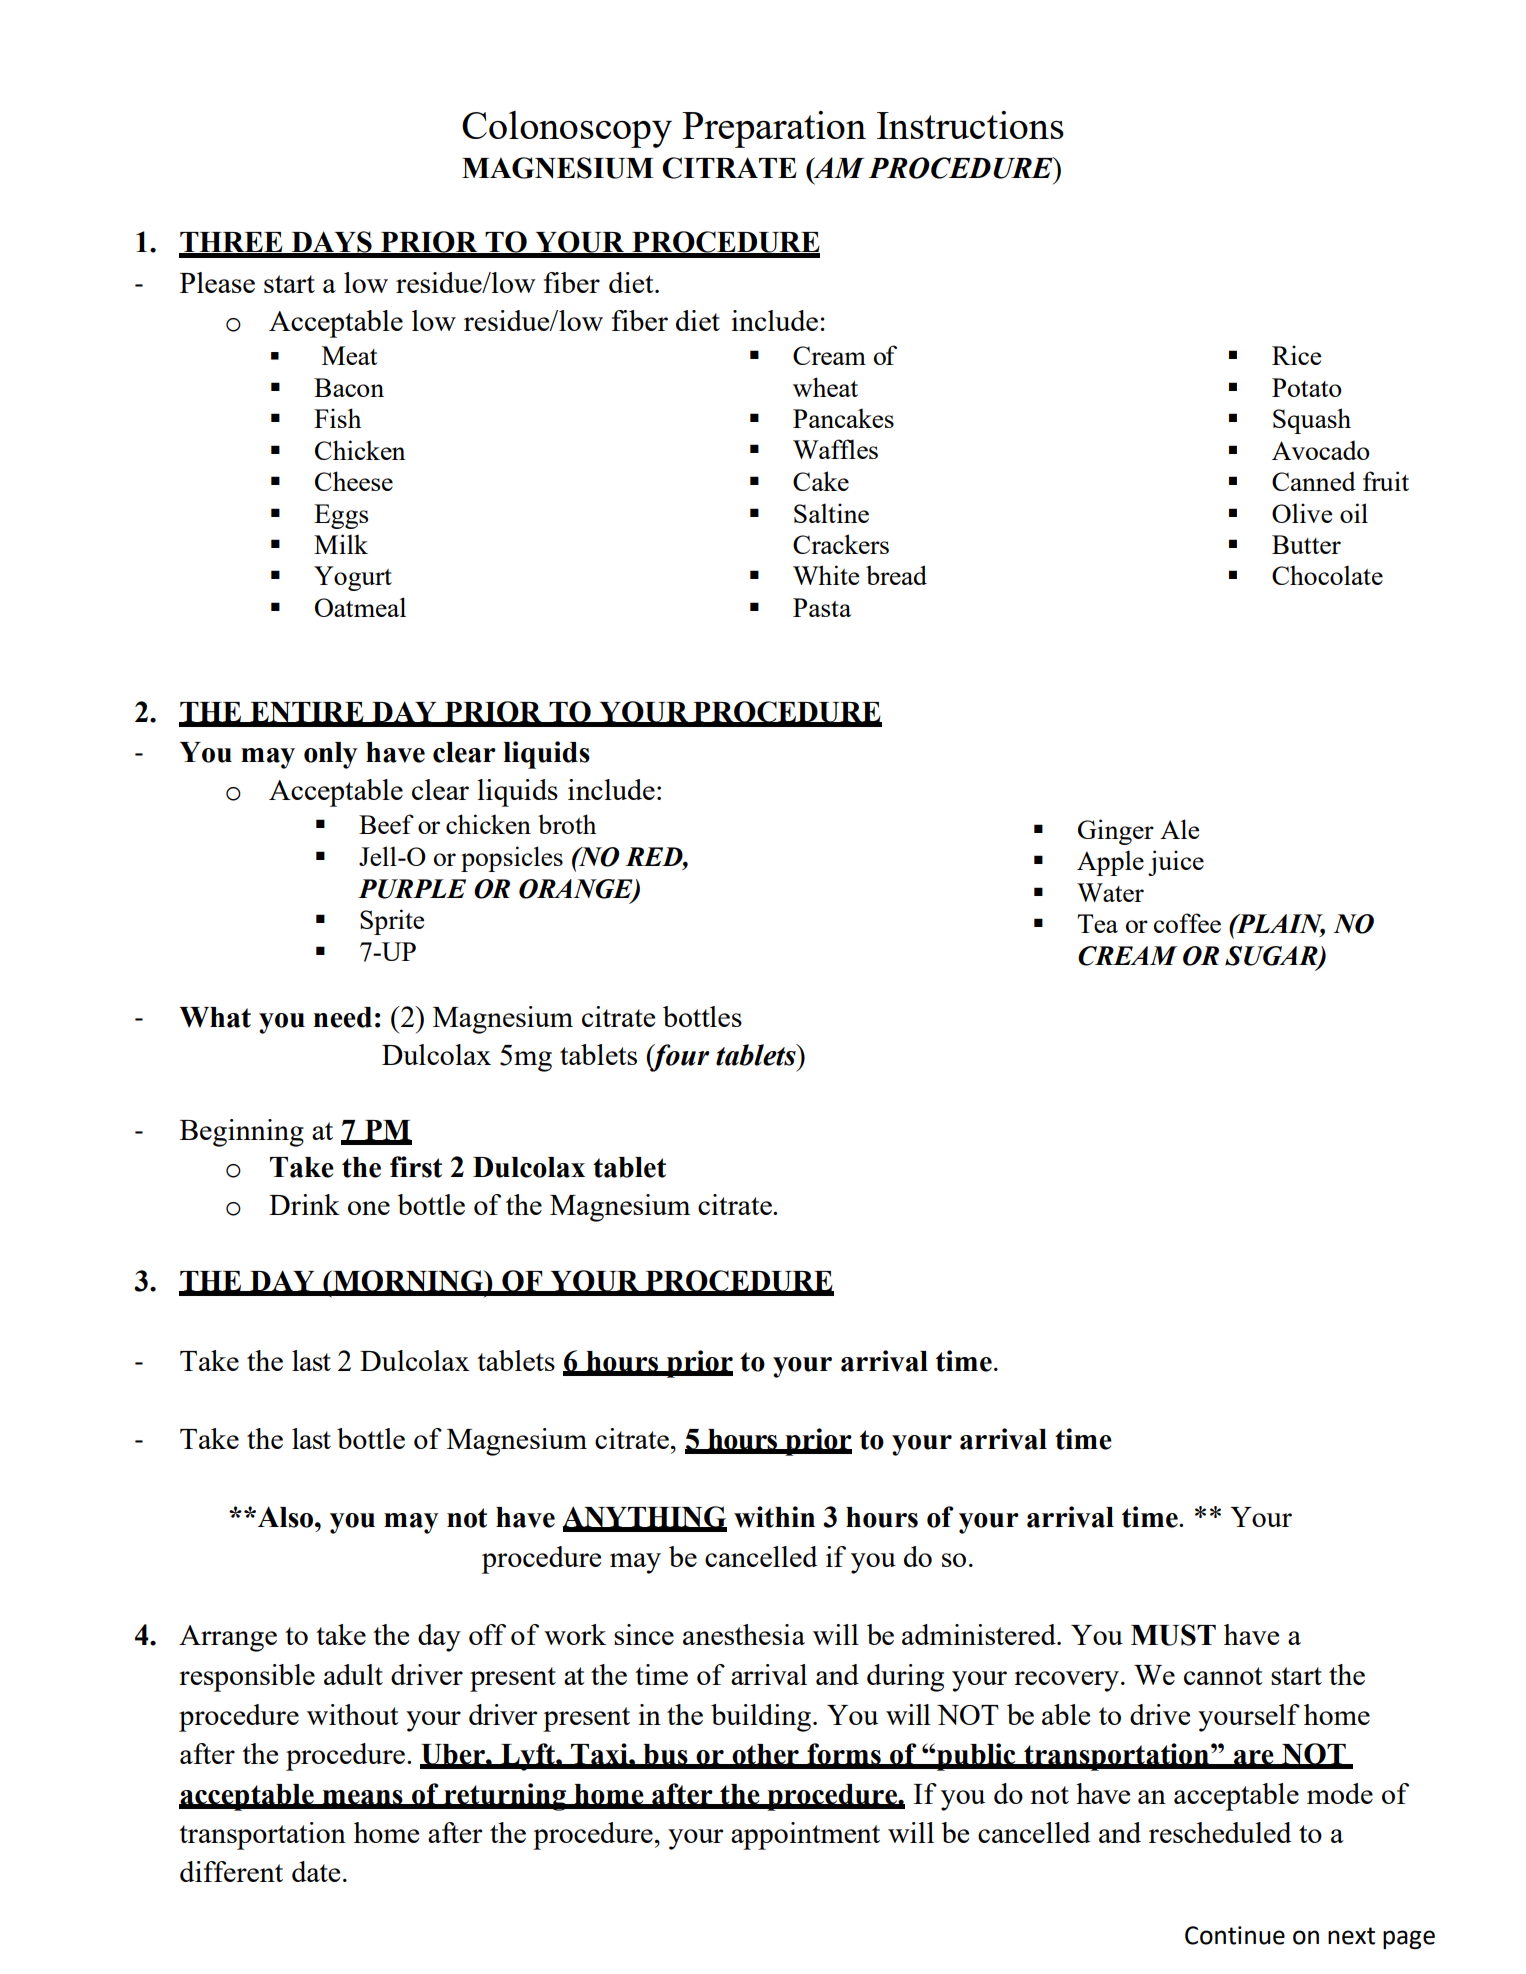 Image resolution: width=1526 pixels, height=1974 pixels. I want to click on White, so click(826, 575).
